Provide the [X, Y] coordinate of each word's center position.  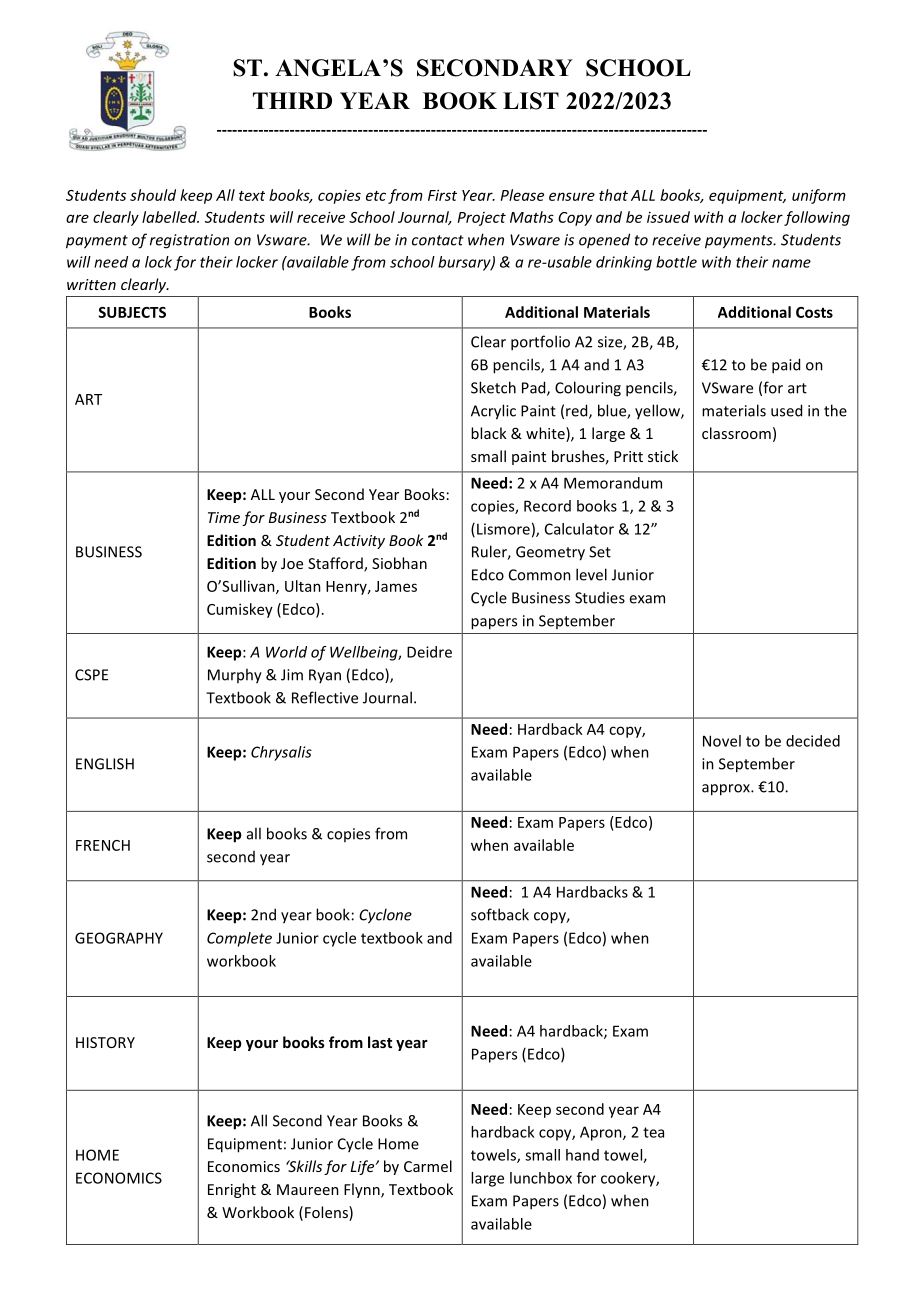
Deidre [429, 652]
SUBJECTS [132, 312]
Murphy [235, 676]
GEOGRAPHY [119, 938]
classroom [736, 433]
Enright [232, 1190]
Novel [722, 741]
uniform [819, 196]
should [153, 195]
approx [727, 790]
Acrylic [493, 412]
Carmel [428, 1166]
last [380, 1042]
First [442, 195]
